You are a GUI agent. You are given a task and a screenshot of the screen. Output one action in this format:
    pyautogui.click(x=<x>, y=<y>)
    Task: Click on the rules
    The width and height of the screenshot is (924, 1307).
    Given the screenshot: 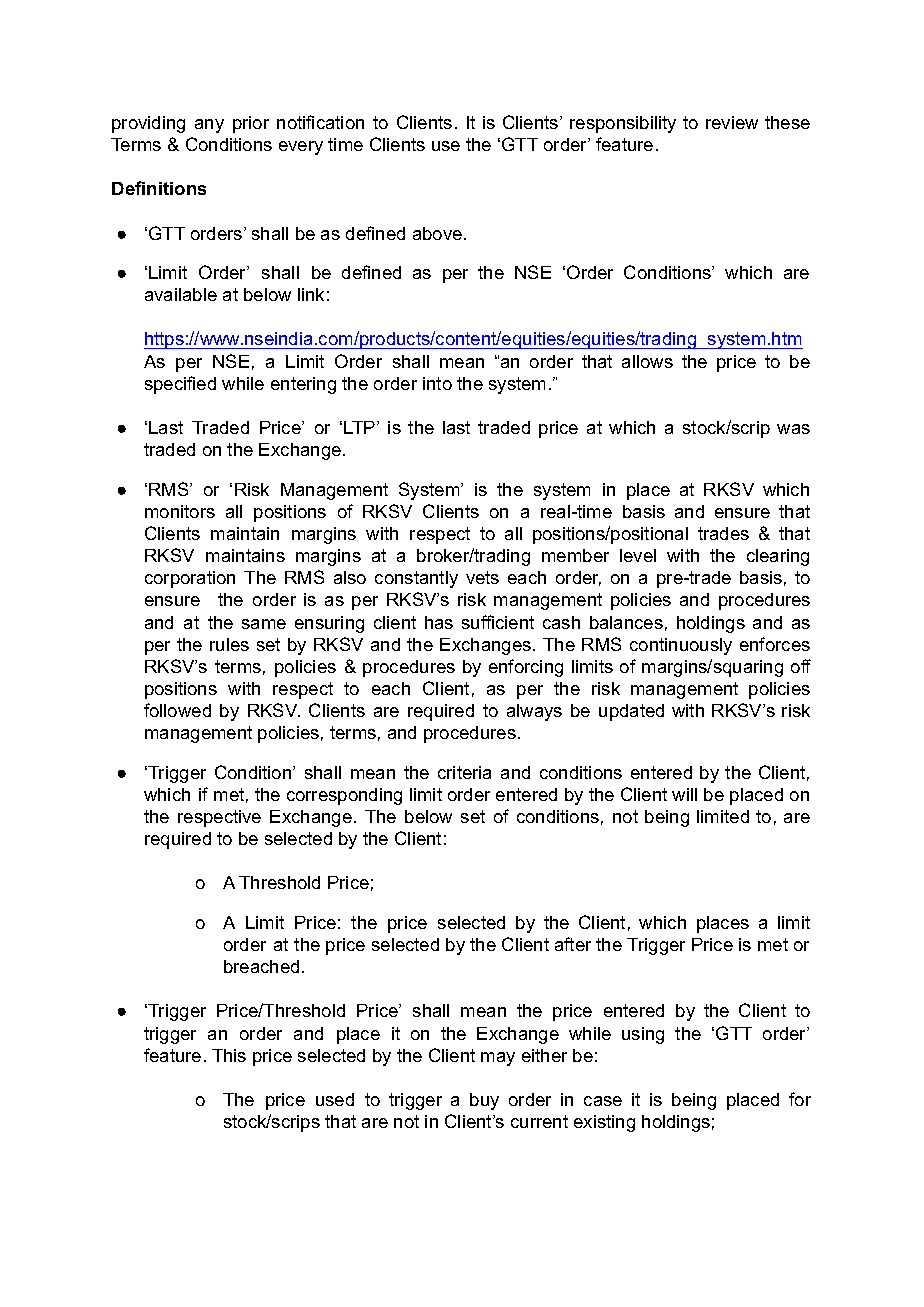 What is the action you would take?
    pyautogui.click(x=229, y=644)
